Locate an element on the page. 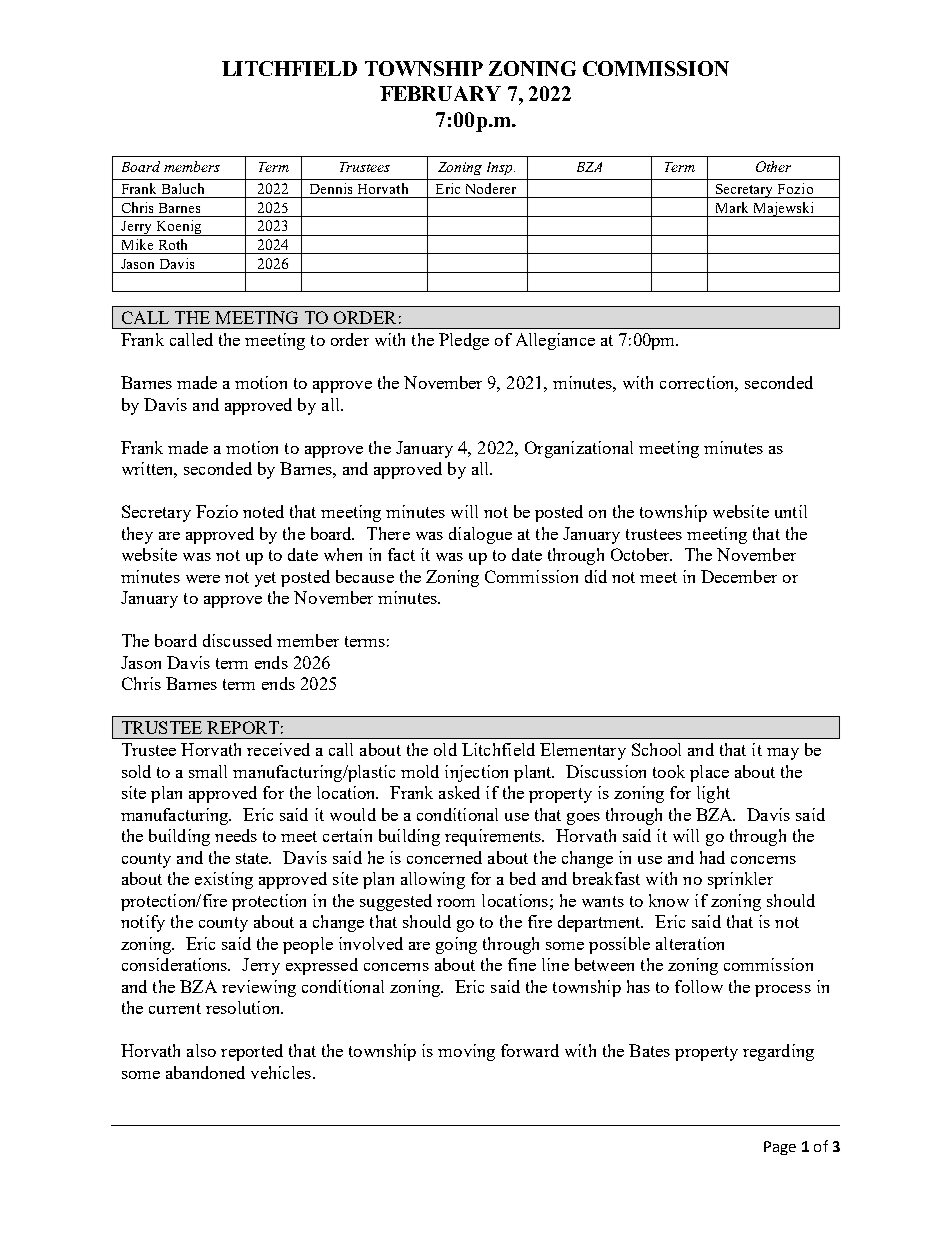  until is located at coordinates (791, 511).
